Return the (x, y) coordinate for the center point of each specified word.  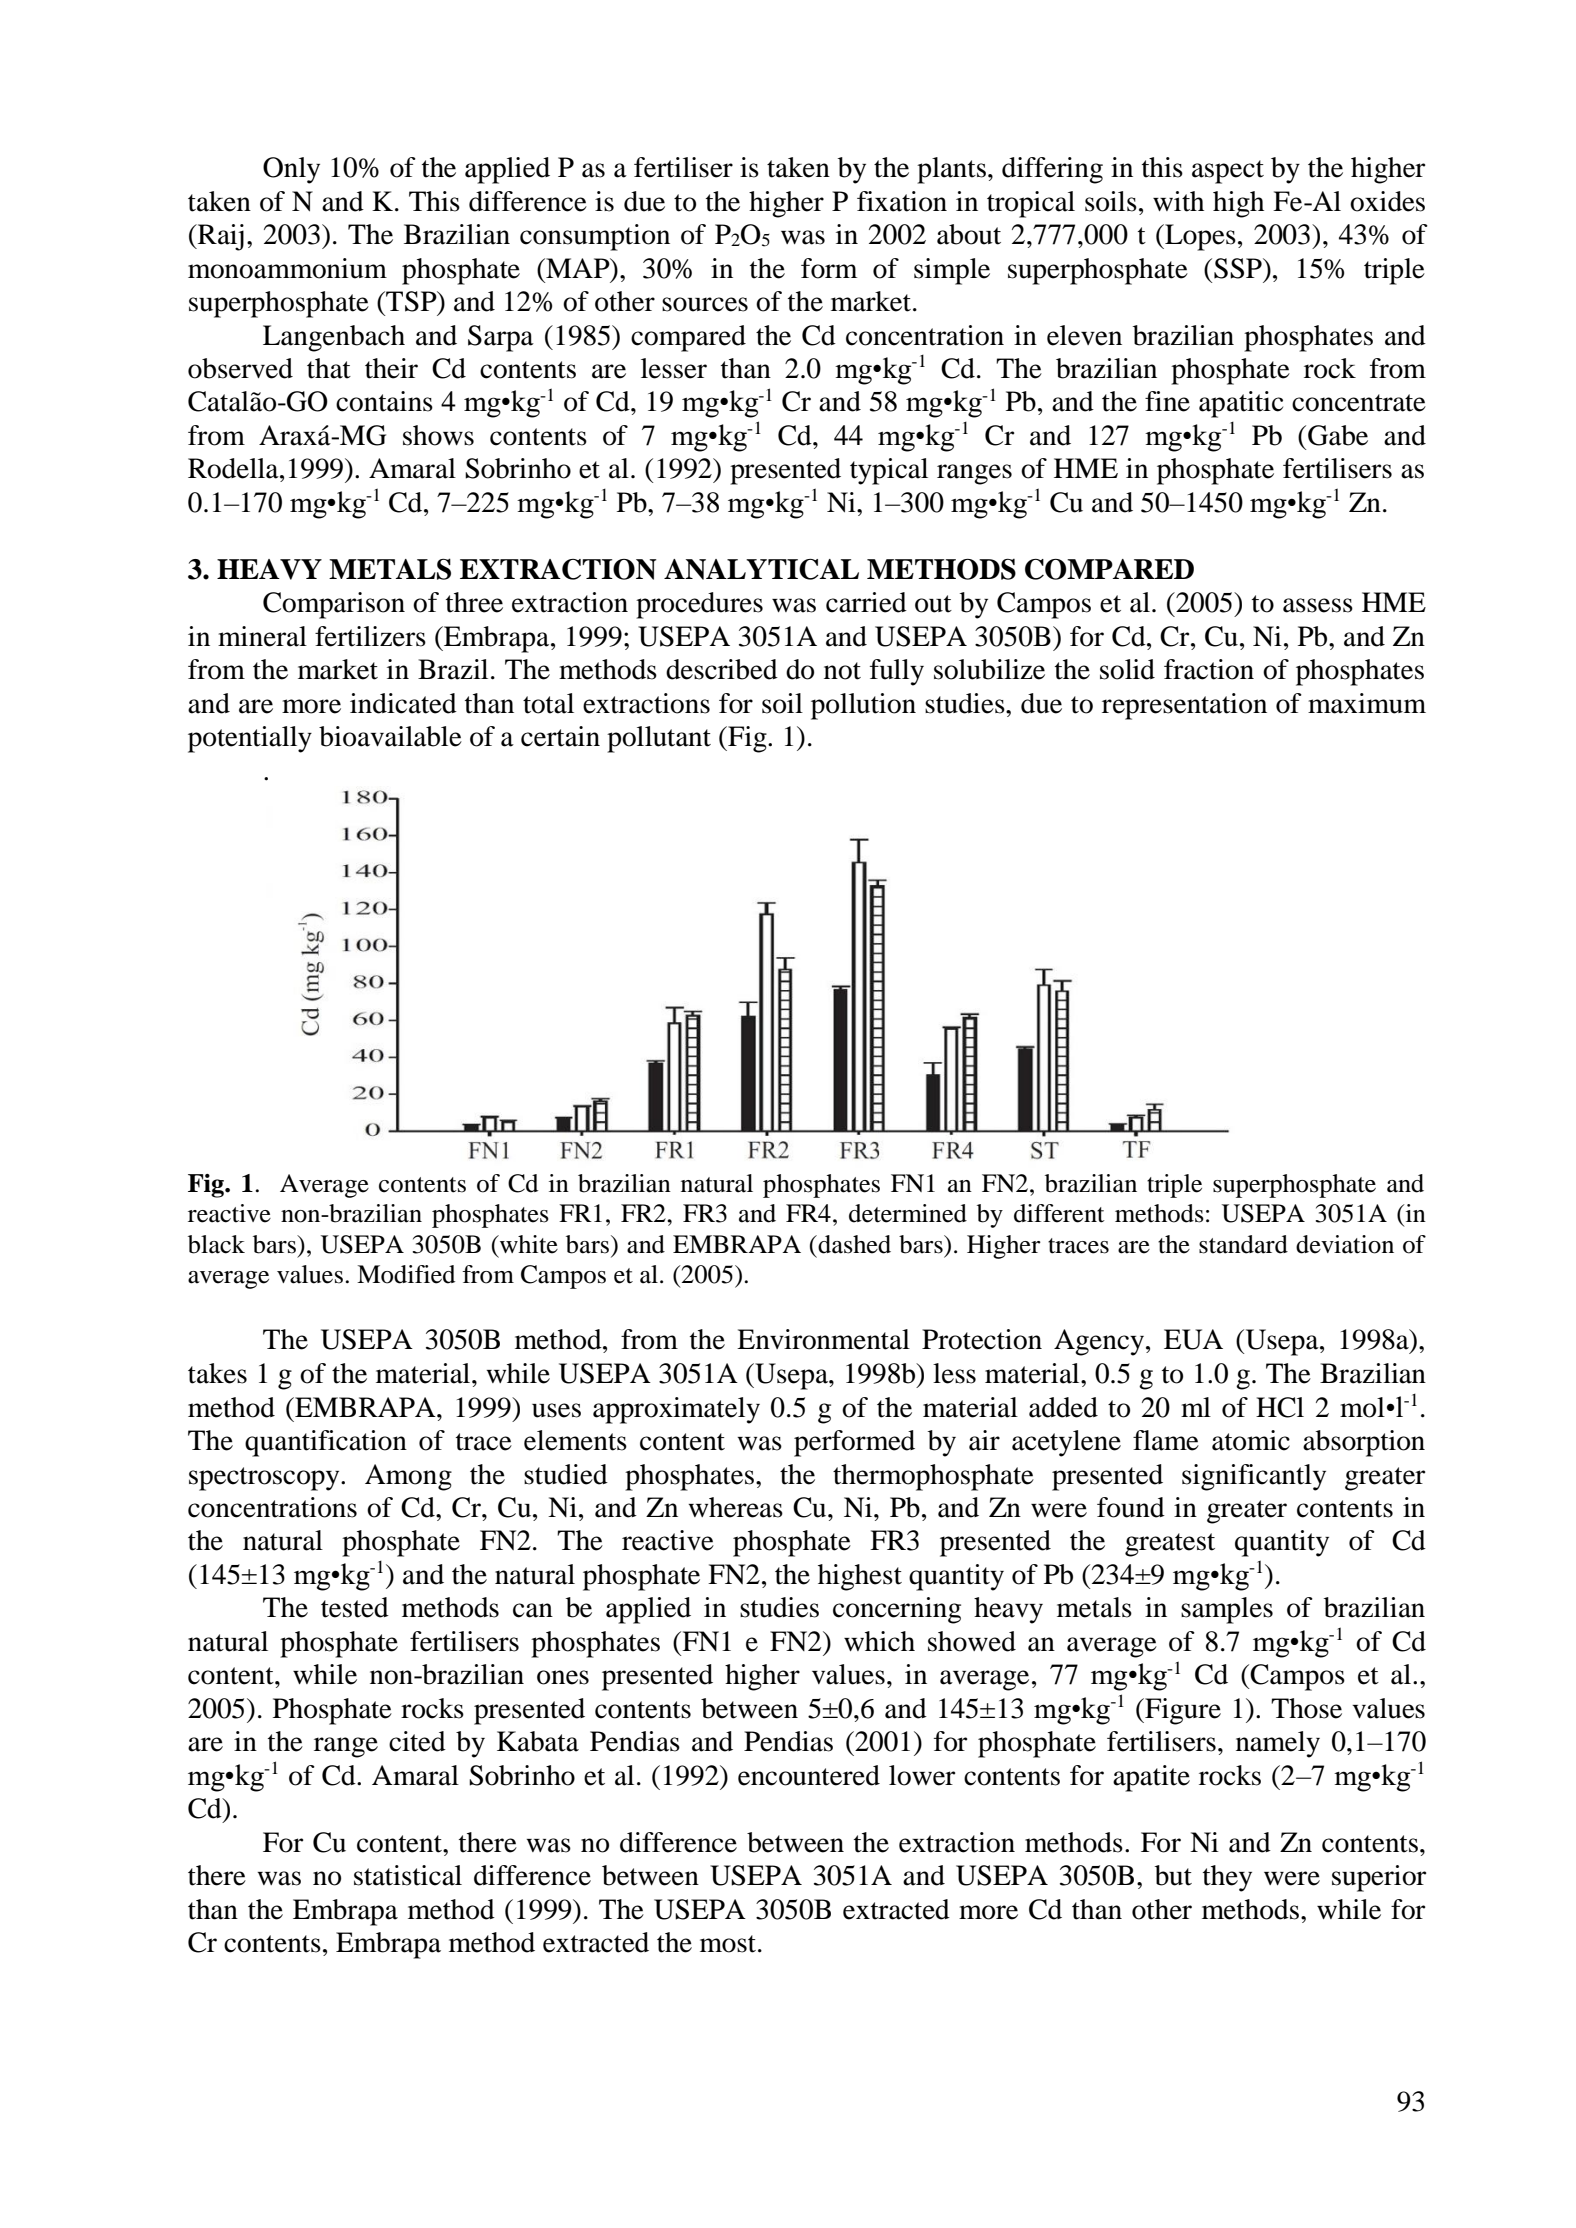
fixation (902, 201)
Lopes (1199, 237)
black (216, 1244)
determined (908, 1213)
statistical (408, 1875)
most (729, 1944)
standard (1243, 1244)
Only (291, 170)
